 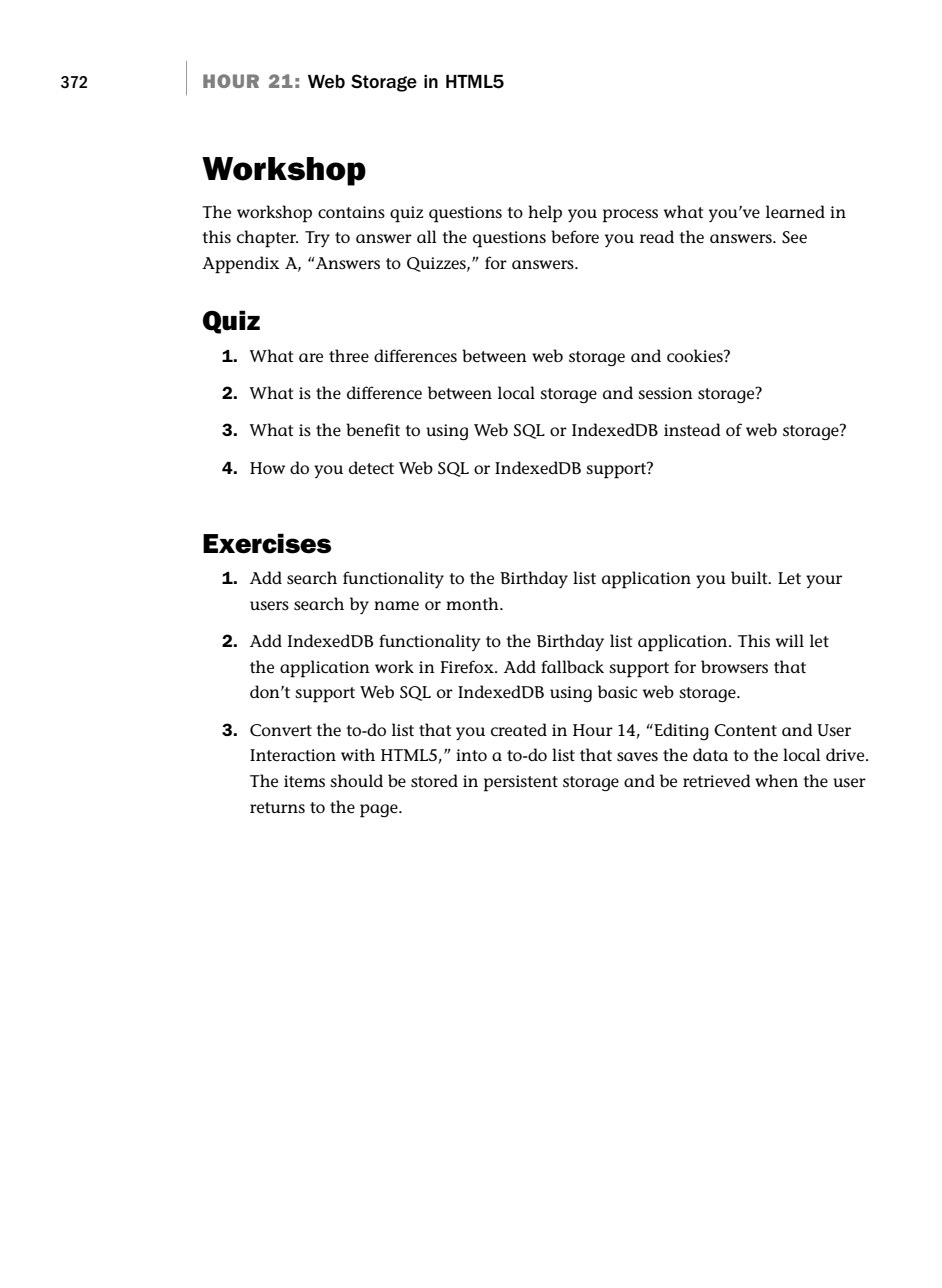 I want to click on Exercises, so click(x=267, y=543).
